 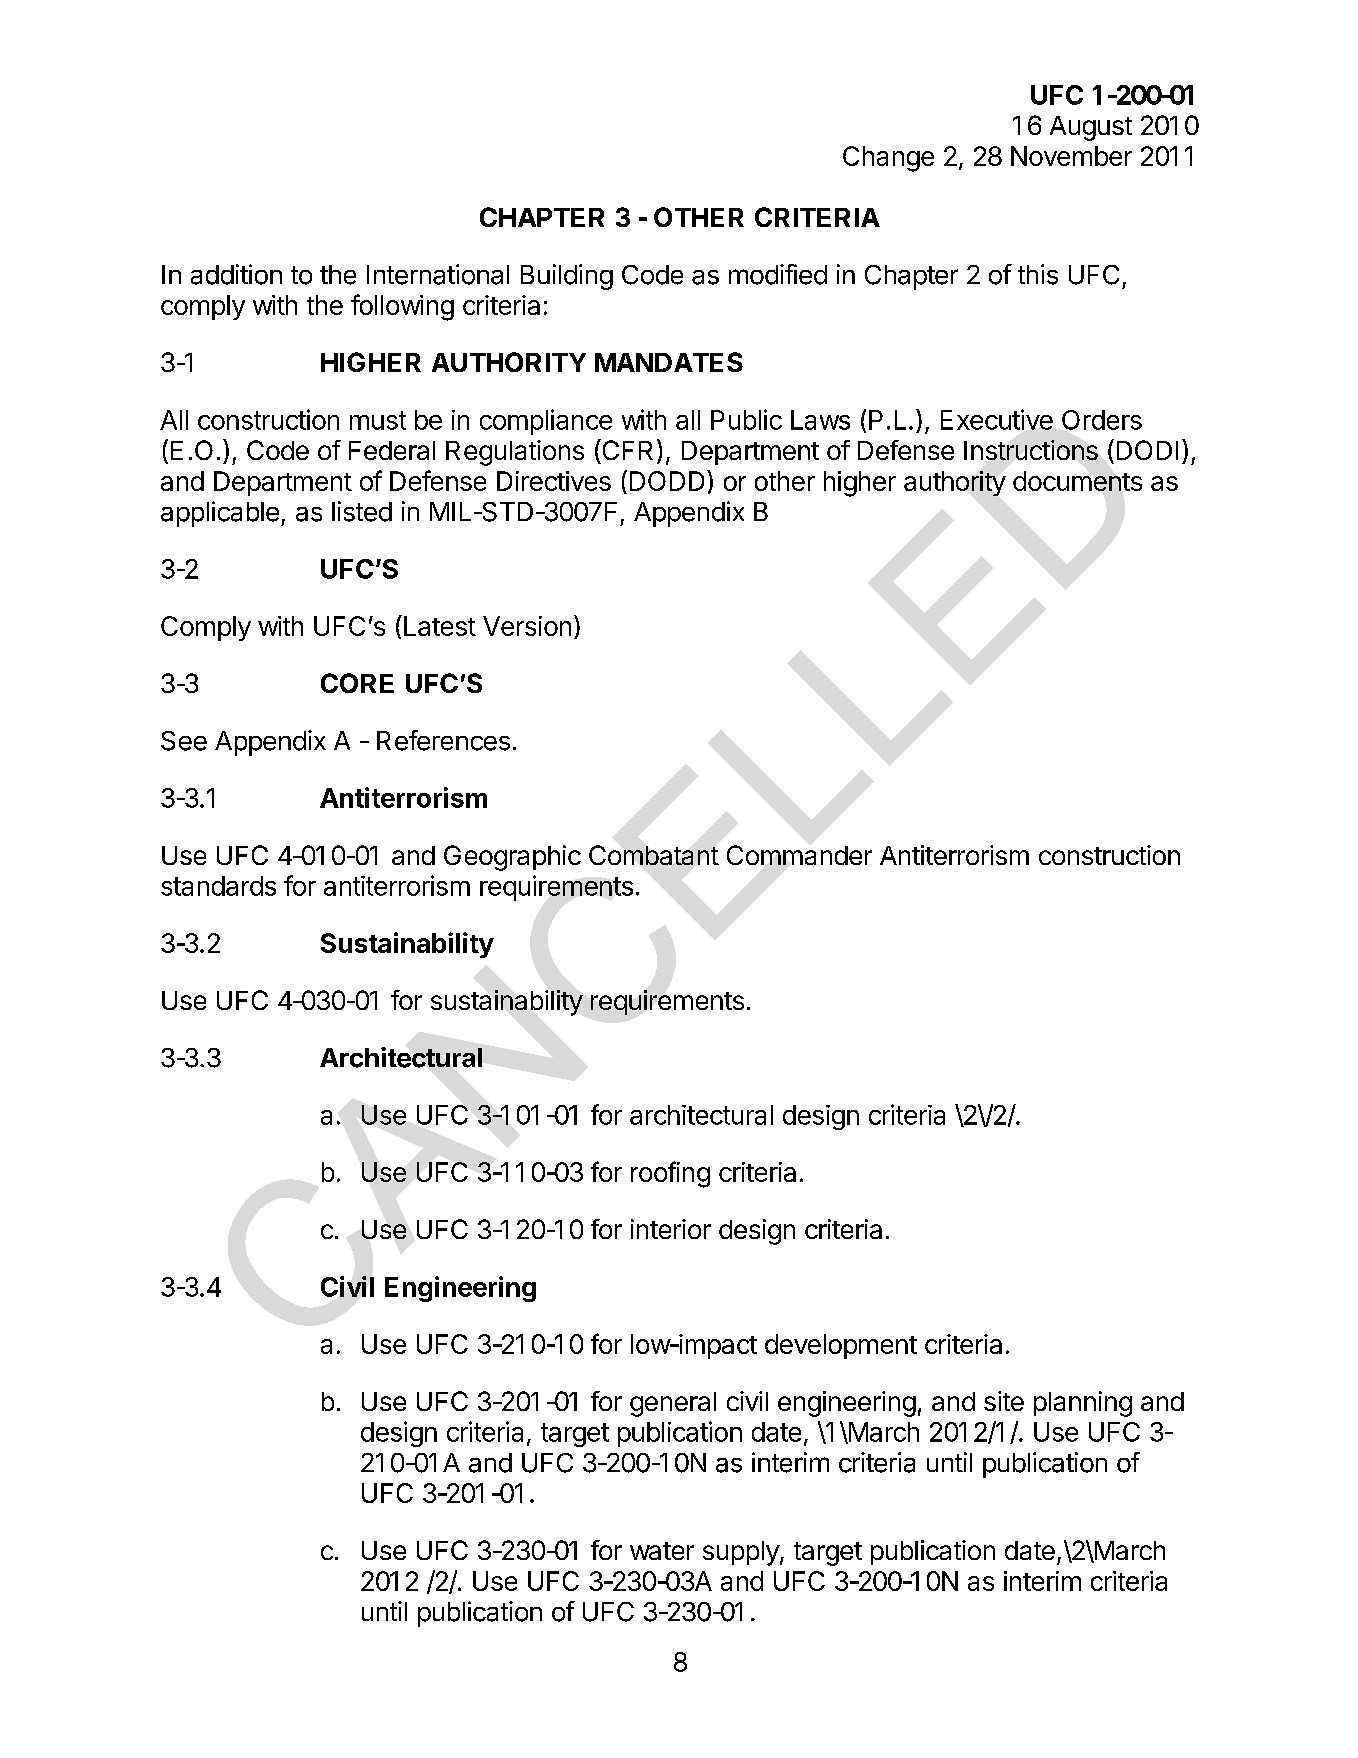 What do you see at coordinates (567, 277) in the screenshot?
I see `Building` at bounding box center [567, 277].
